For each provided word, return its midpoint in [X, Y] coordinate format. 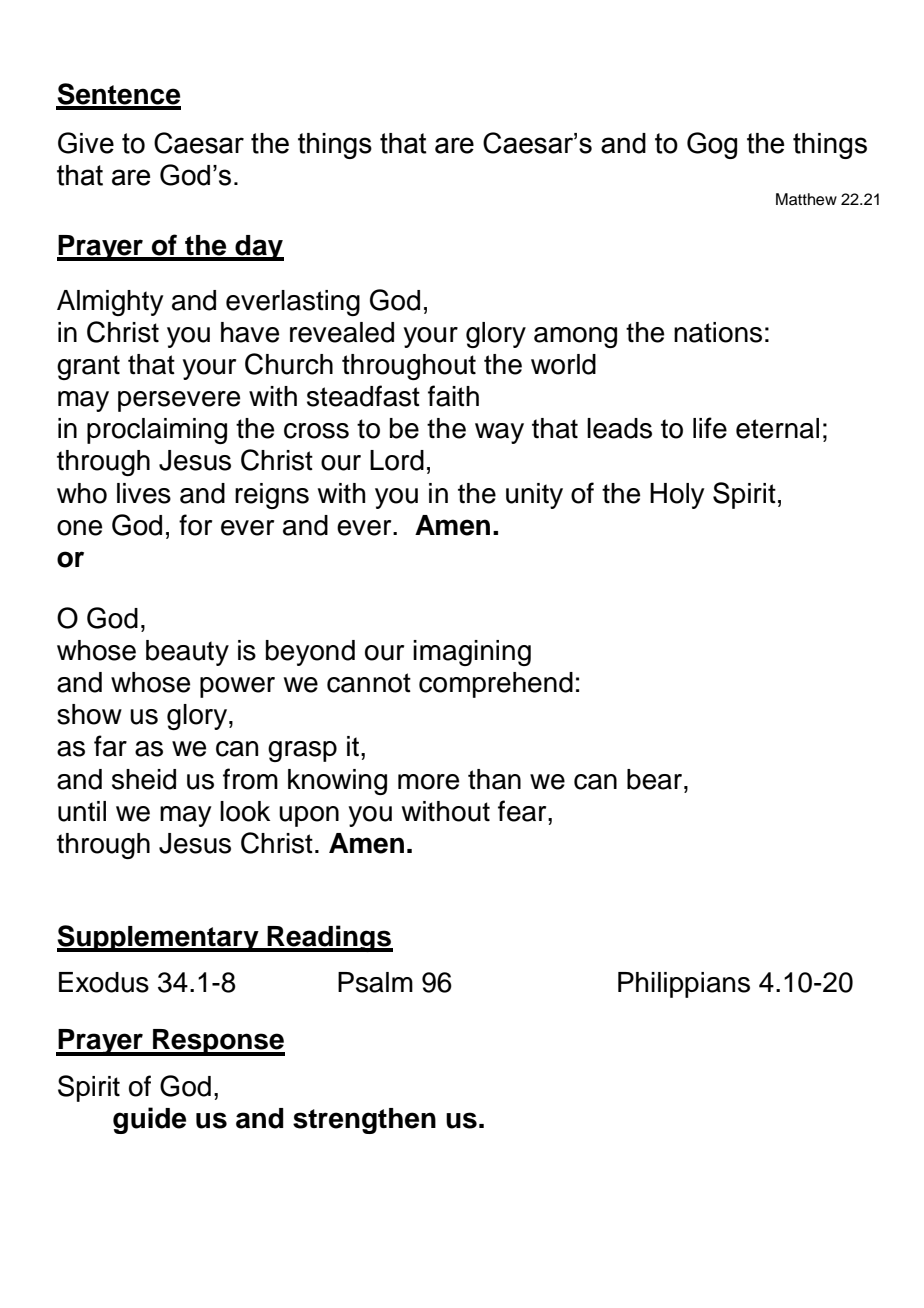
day [258, 248]
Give [86, 143]
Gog [712, 145]
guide [149, 1120]
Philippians [684, 985]
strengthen [364, 1121]
